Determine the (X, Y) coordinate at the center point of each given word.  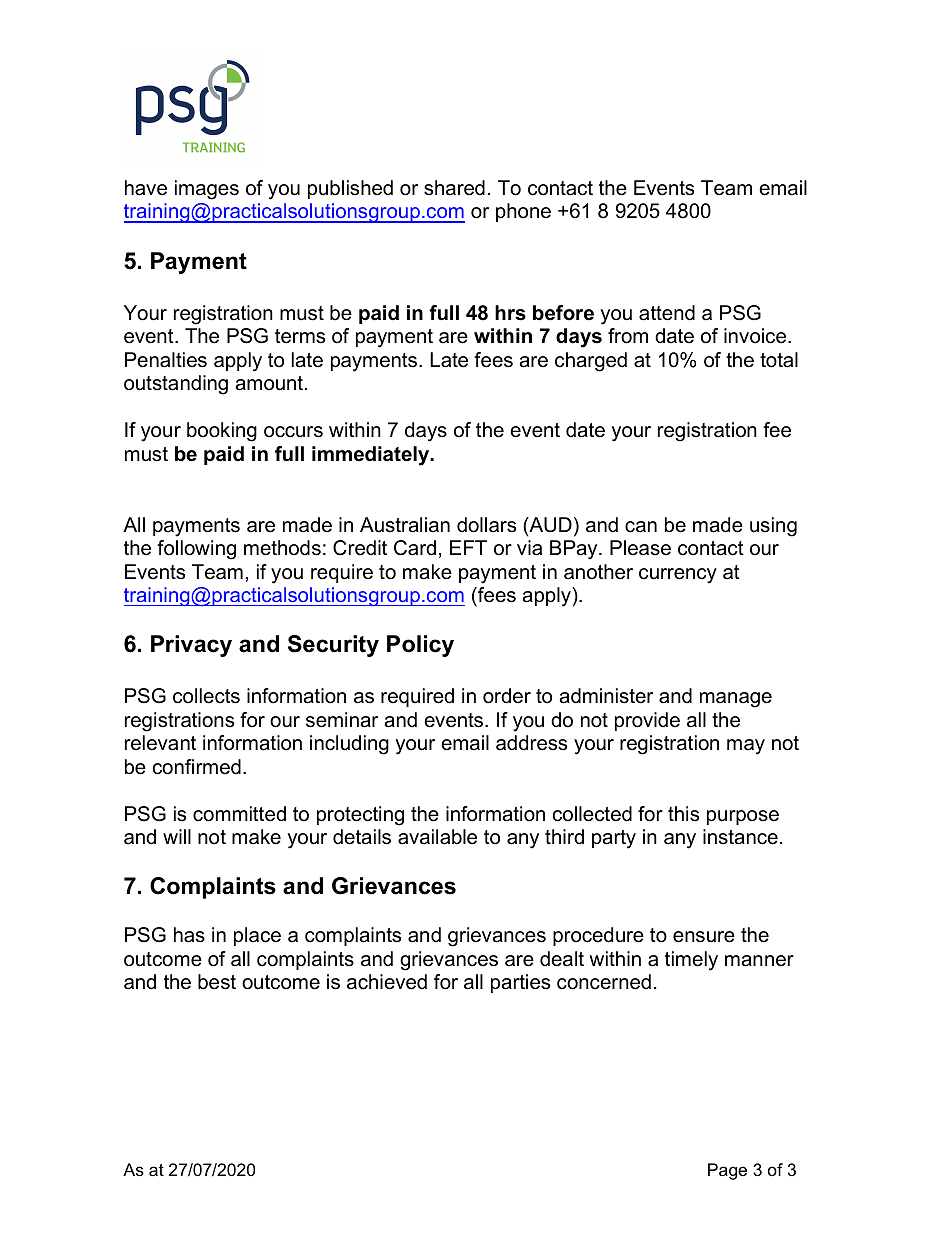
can (641, 527)
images (207, 190)
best (217, 982)
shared (454, 188)
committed (239, 814)
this (683, 814)
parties (520, 983)
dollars (486, 525)
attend (667, 313)
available (437, 837)
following (196, 550)
